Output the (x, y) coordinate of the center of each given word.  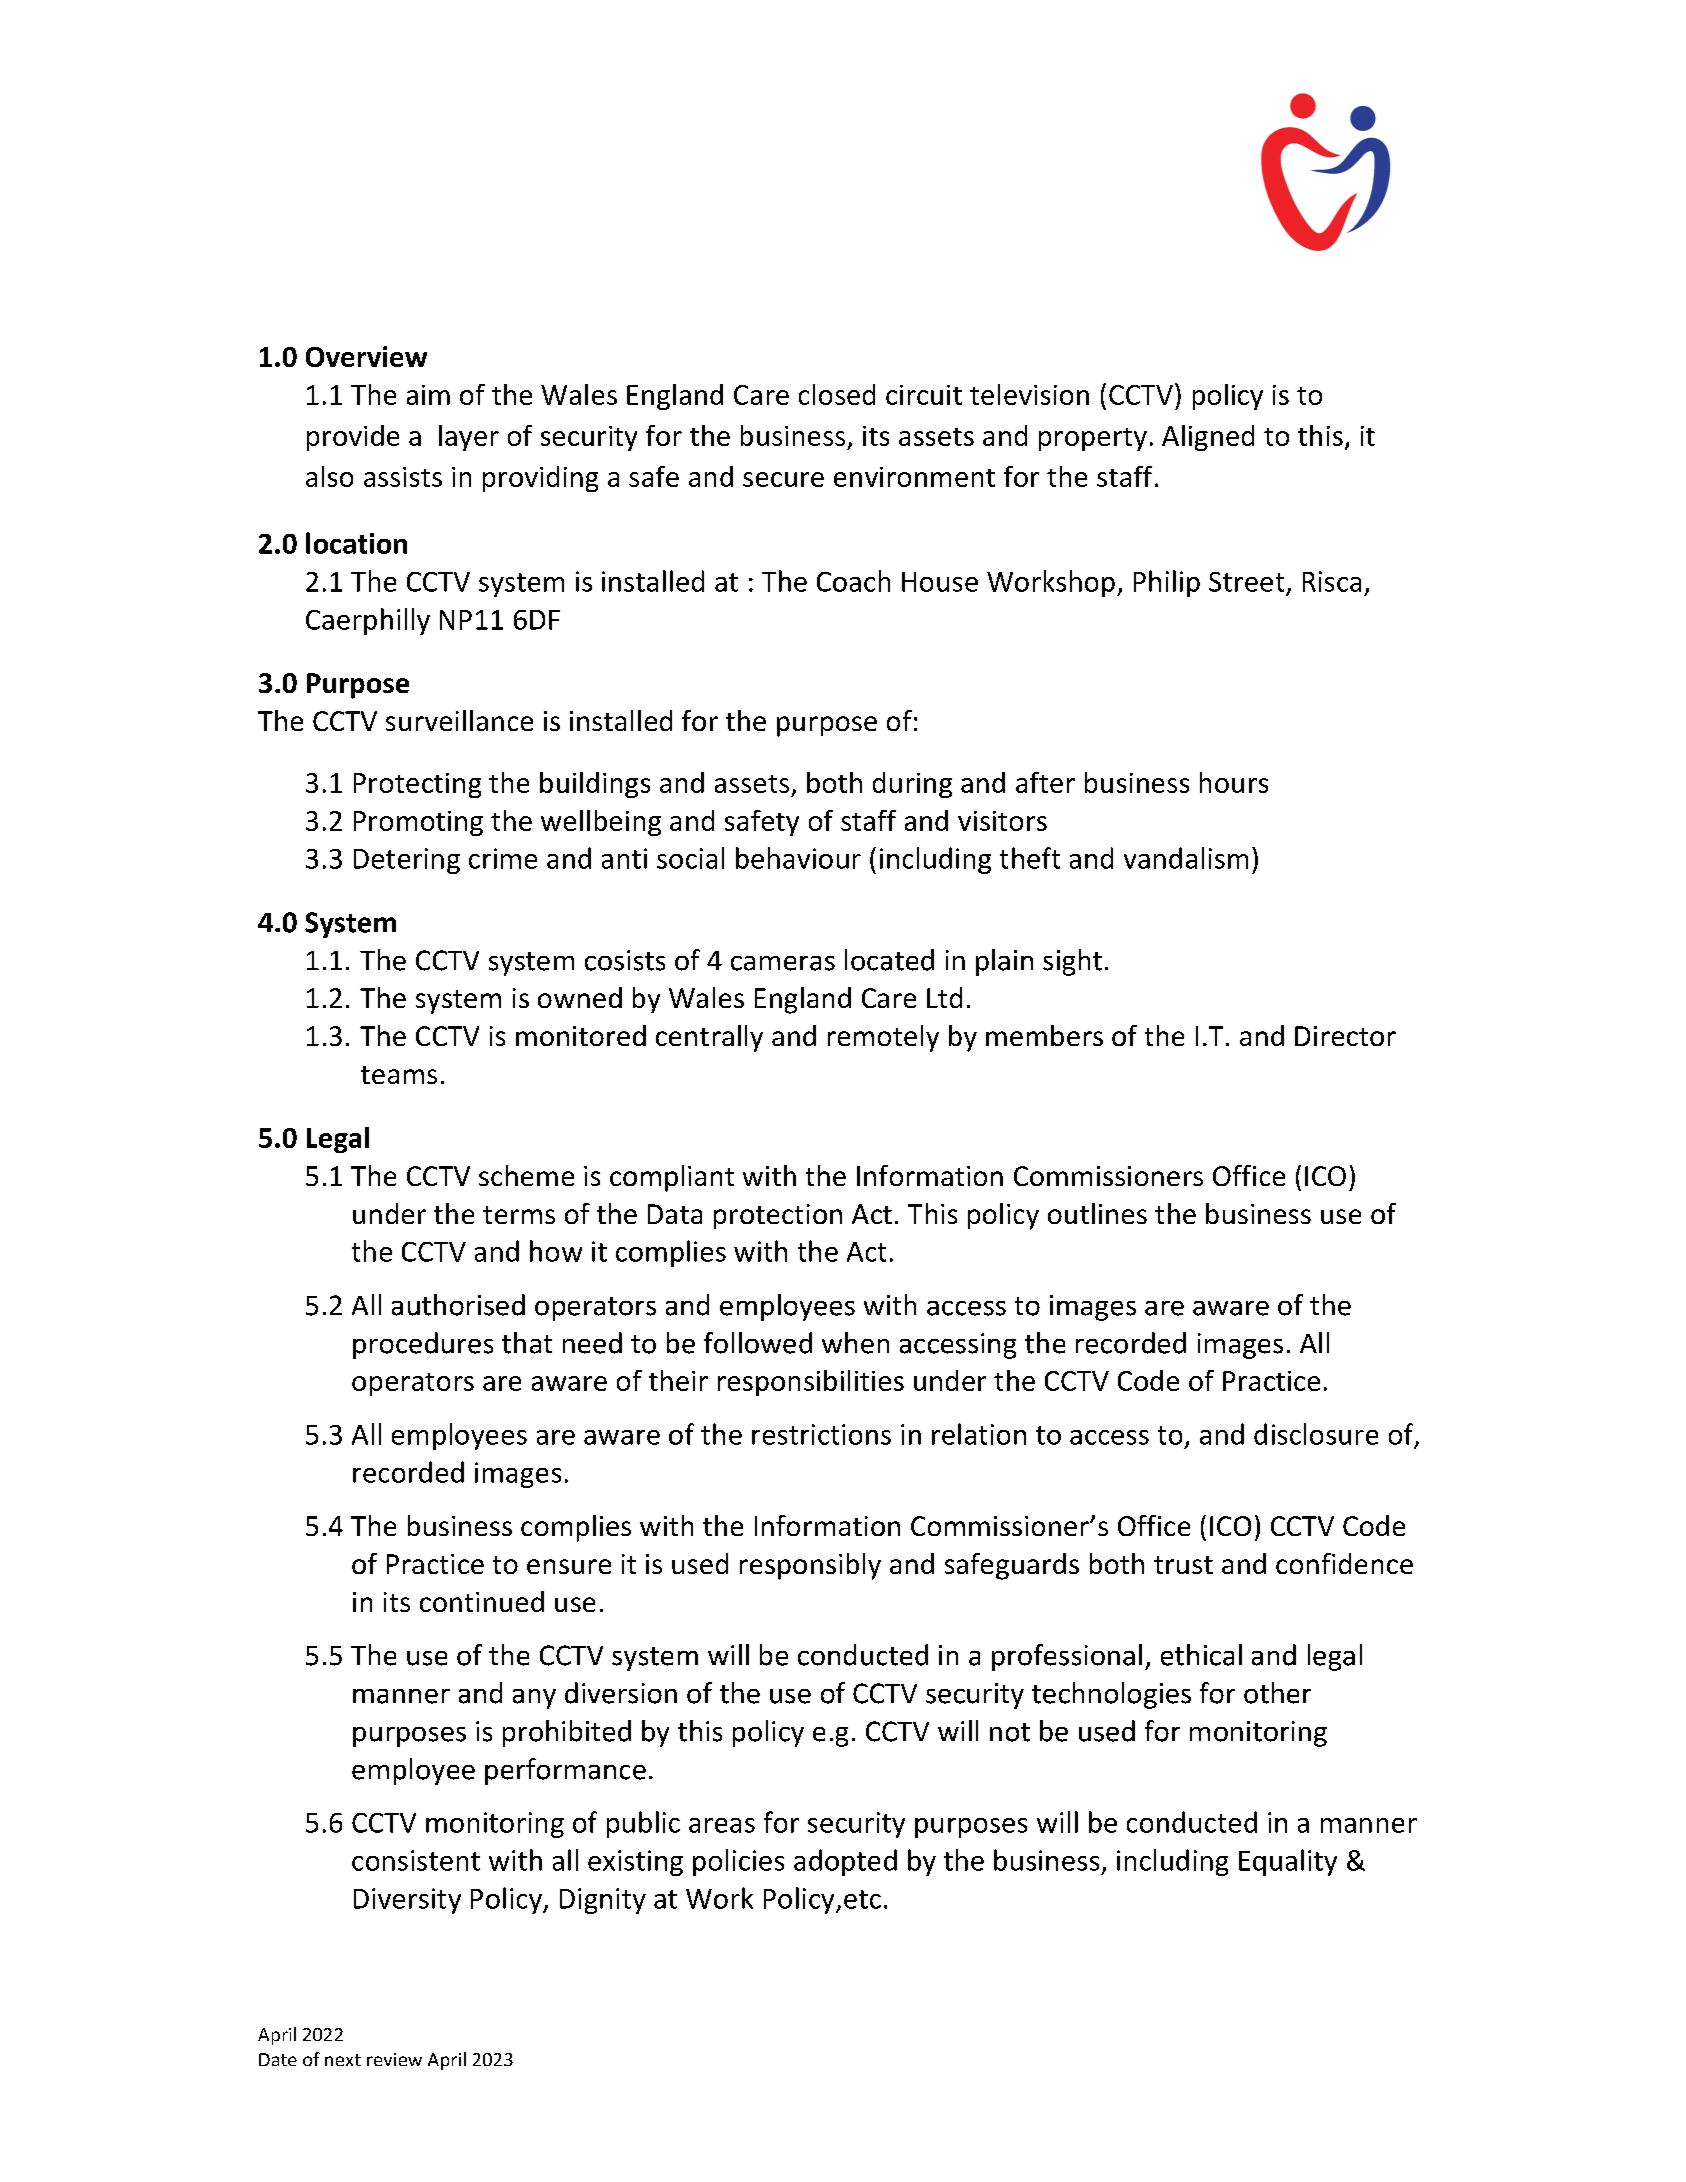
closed (837, 394)
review (394, 2059)
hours (1234, 782)
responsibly (810, 1566)
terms (519, 1215)
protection (778, 1216)
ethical (1201, 1655)
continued (482, 1601)
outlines (1097, 1213)
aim (428, 395)
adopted (845, 1862)
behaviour (798, 858)
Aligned (1208, 438)
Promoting (418, 823)
